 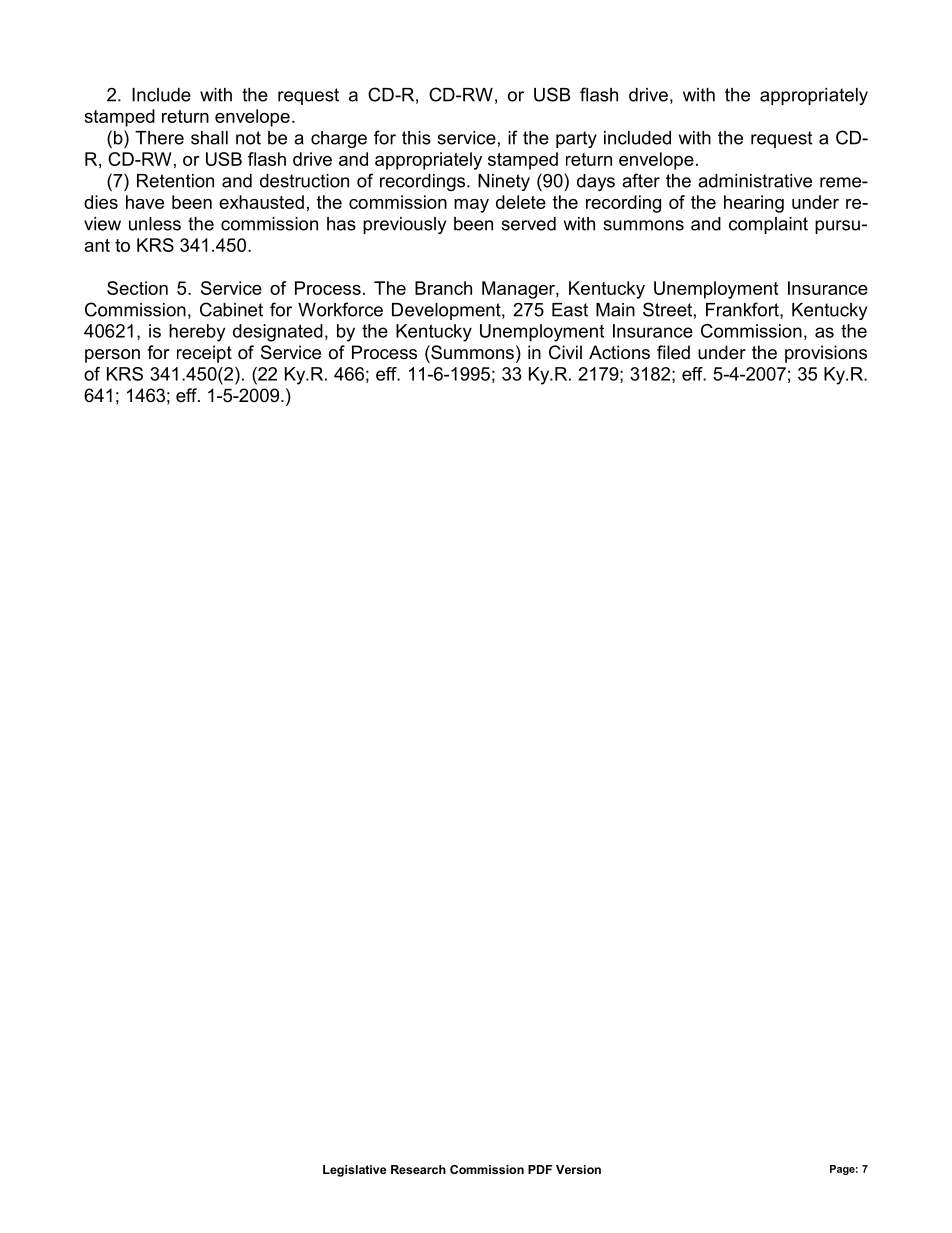 What do you see at coordinates (565, 352) in the screenshot?
I see `Civil` at bounding box center [565, 352].
